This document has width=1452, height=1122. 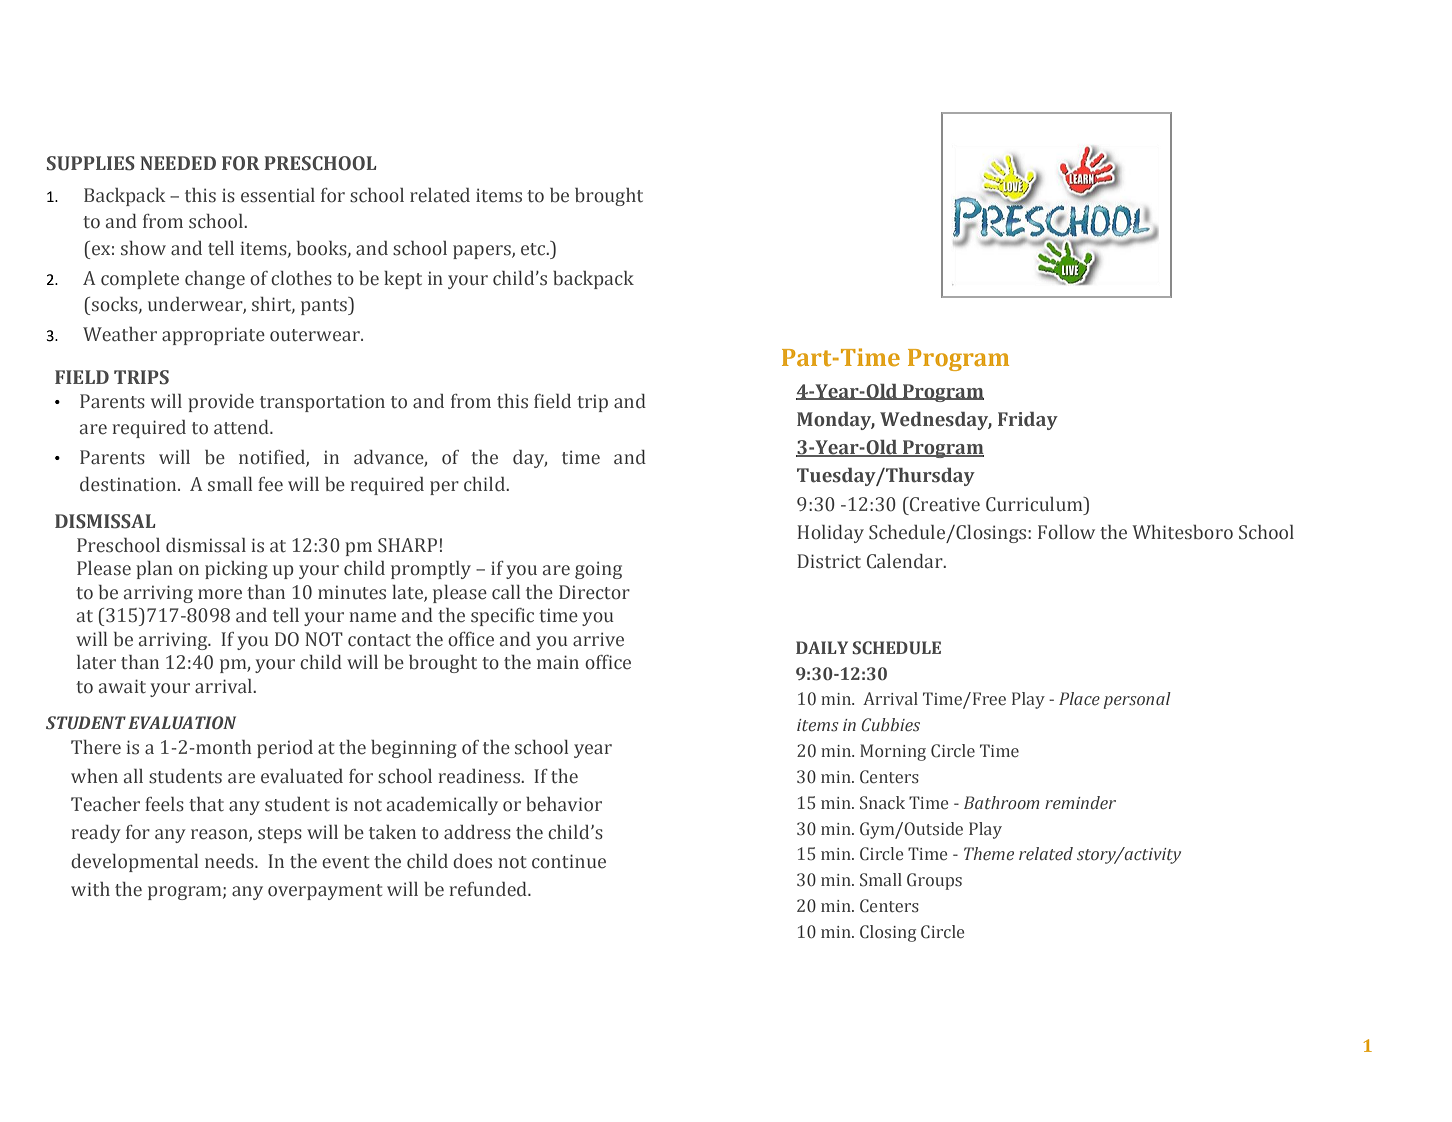 What do you see at coordinates (569, 861) in the document?
I see `continue` at bounding box center [569, 861].
